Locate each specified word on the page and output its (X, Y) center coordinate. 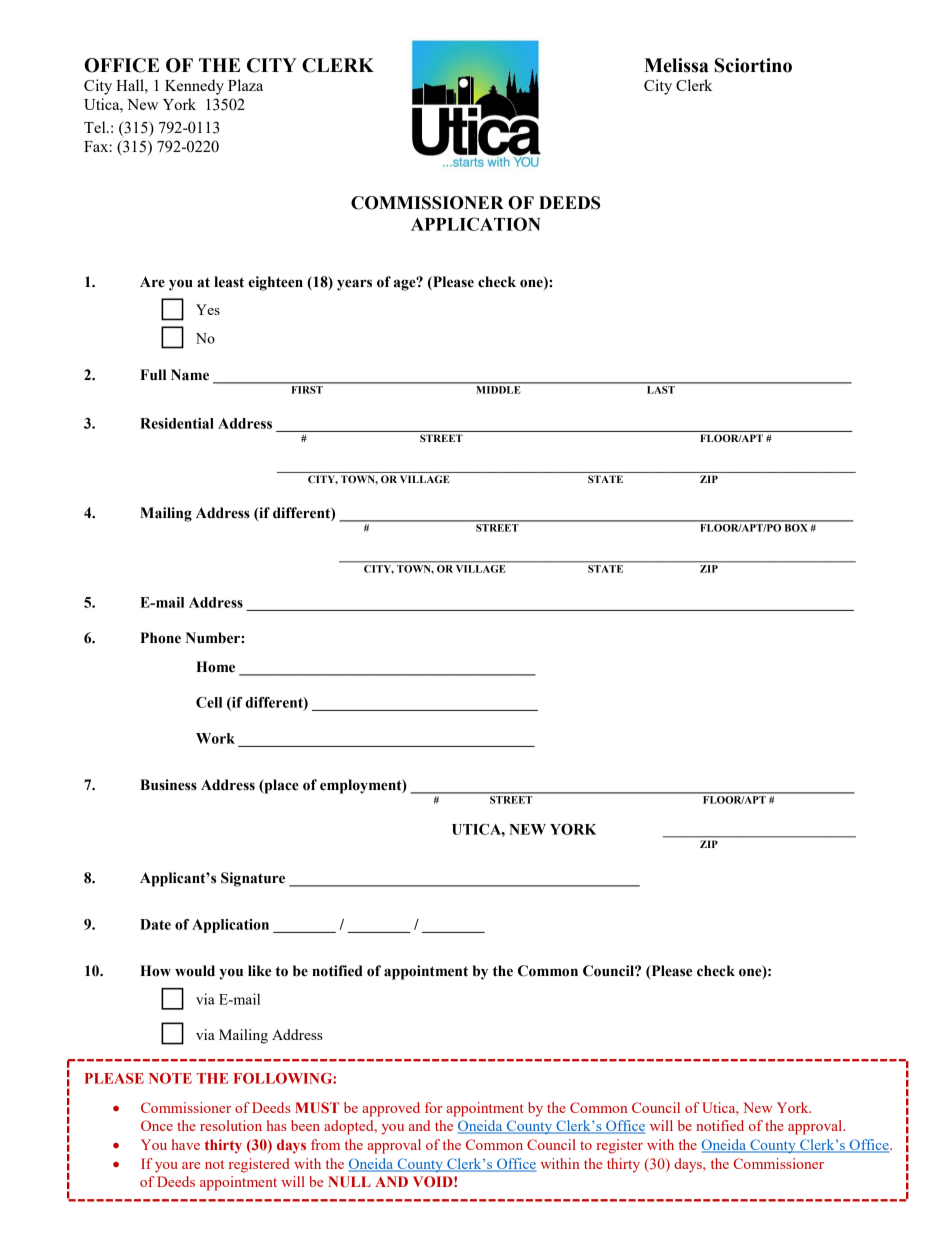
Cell (209, 702)
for (433, 1107)
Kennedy (194, 87)
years (354, 285)
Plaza (245, 85)
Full (153, 375)
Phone (160, 638)
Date (155, 924)
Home (215, 667)
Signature (253, 879)
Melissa (676, 65)
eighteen (275, 283)
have (186, 1144)
